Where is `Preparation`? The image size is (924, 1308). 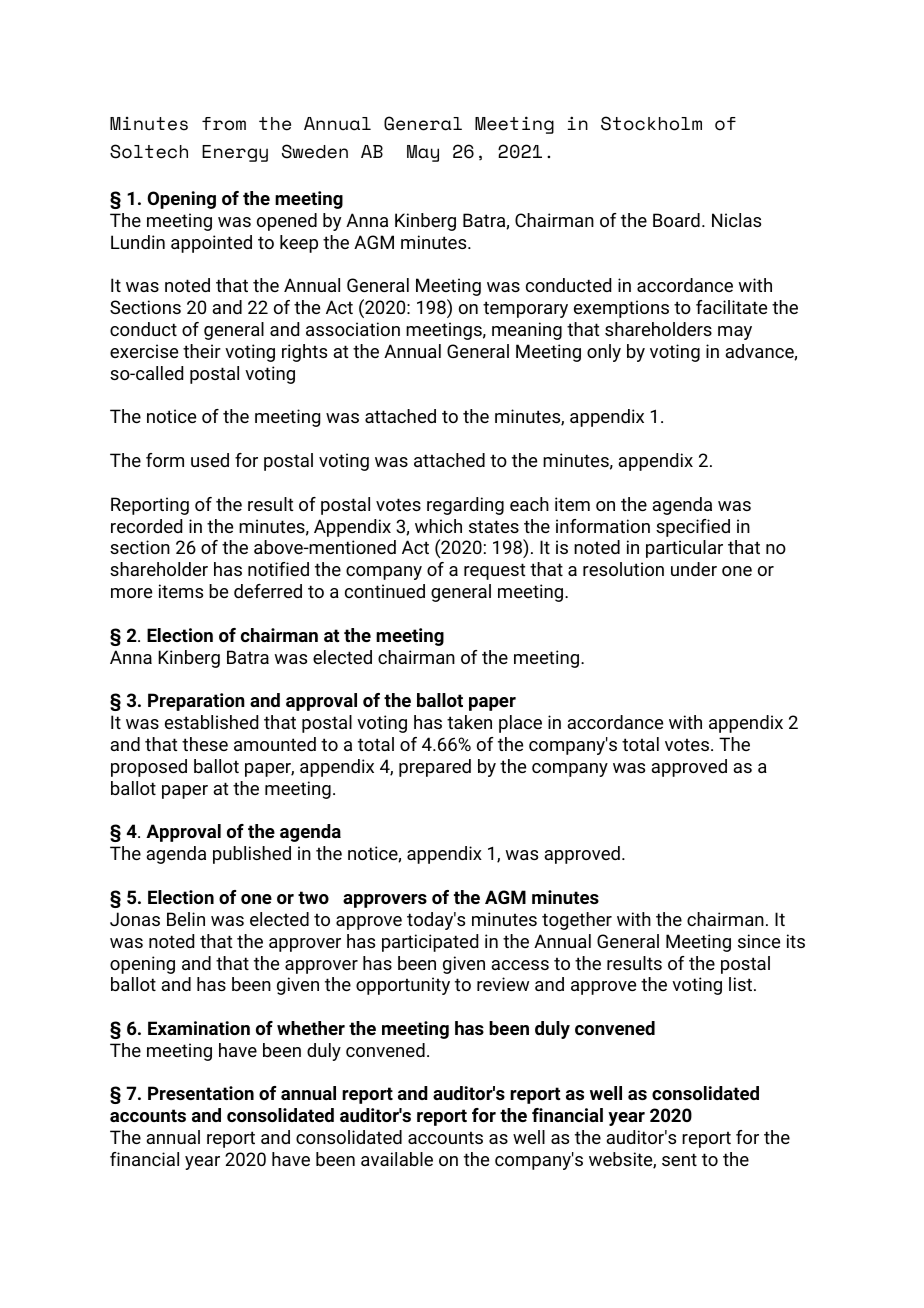
Preparation is located at coordinates (196, 702).
